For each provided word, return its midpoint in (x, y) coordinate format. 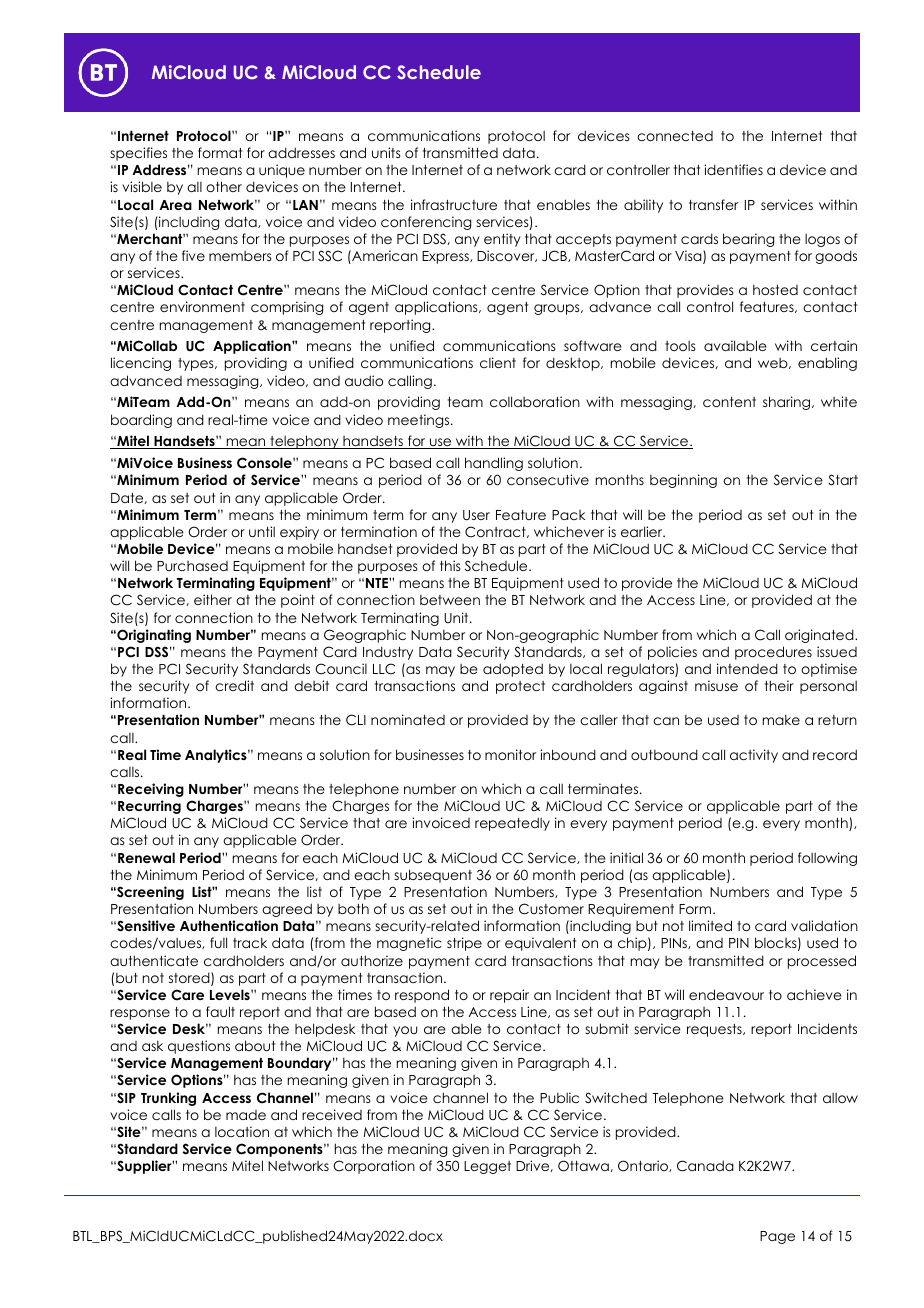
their (779, 685)
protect (520, 687)
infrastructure (454, 204)
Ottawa (584, 1166)
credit (234, 685)
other (224, 186)
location (242, 1131)
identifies (733, 169)
